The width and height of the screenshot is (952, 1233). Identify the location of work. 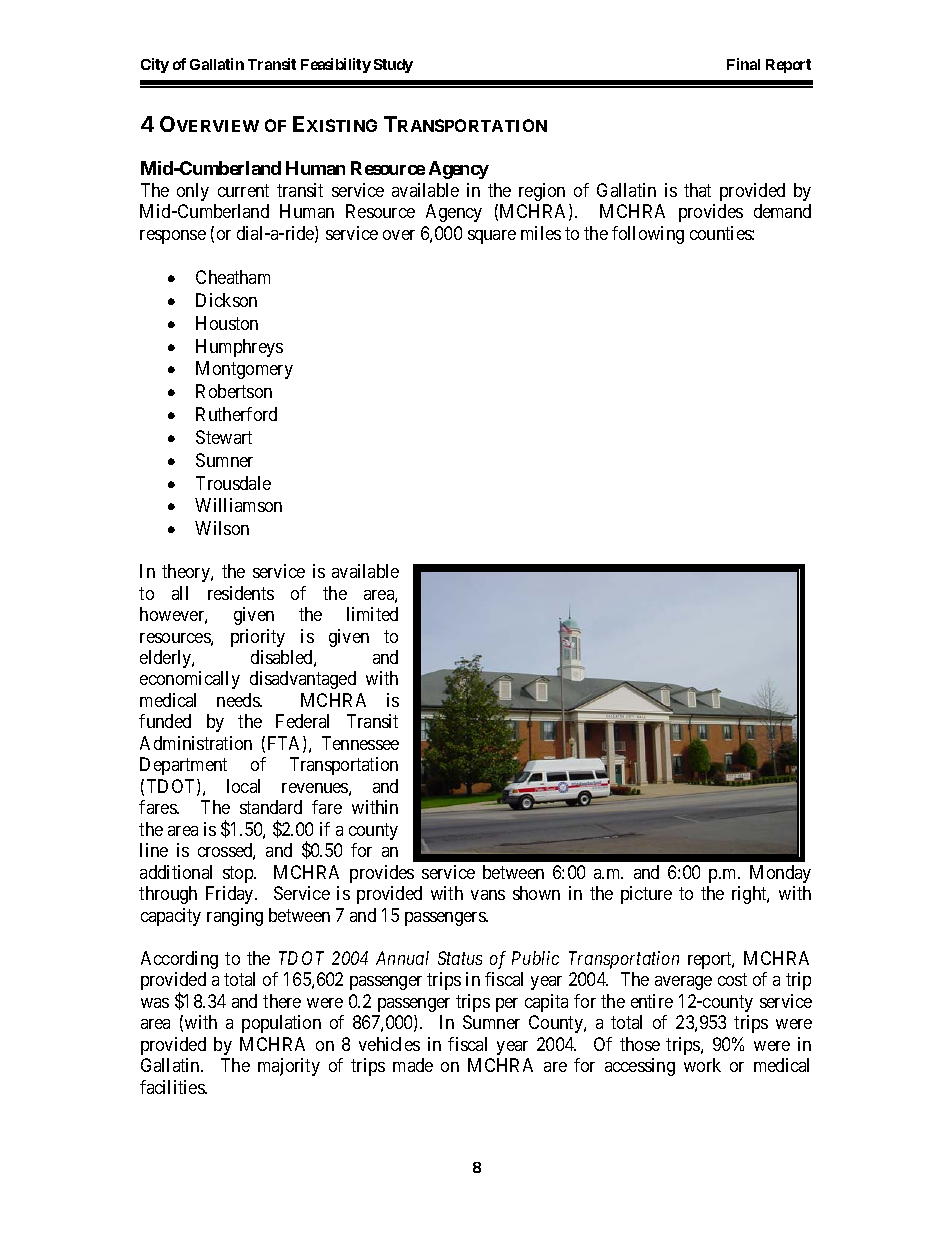
(702, 1065).
